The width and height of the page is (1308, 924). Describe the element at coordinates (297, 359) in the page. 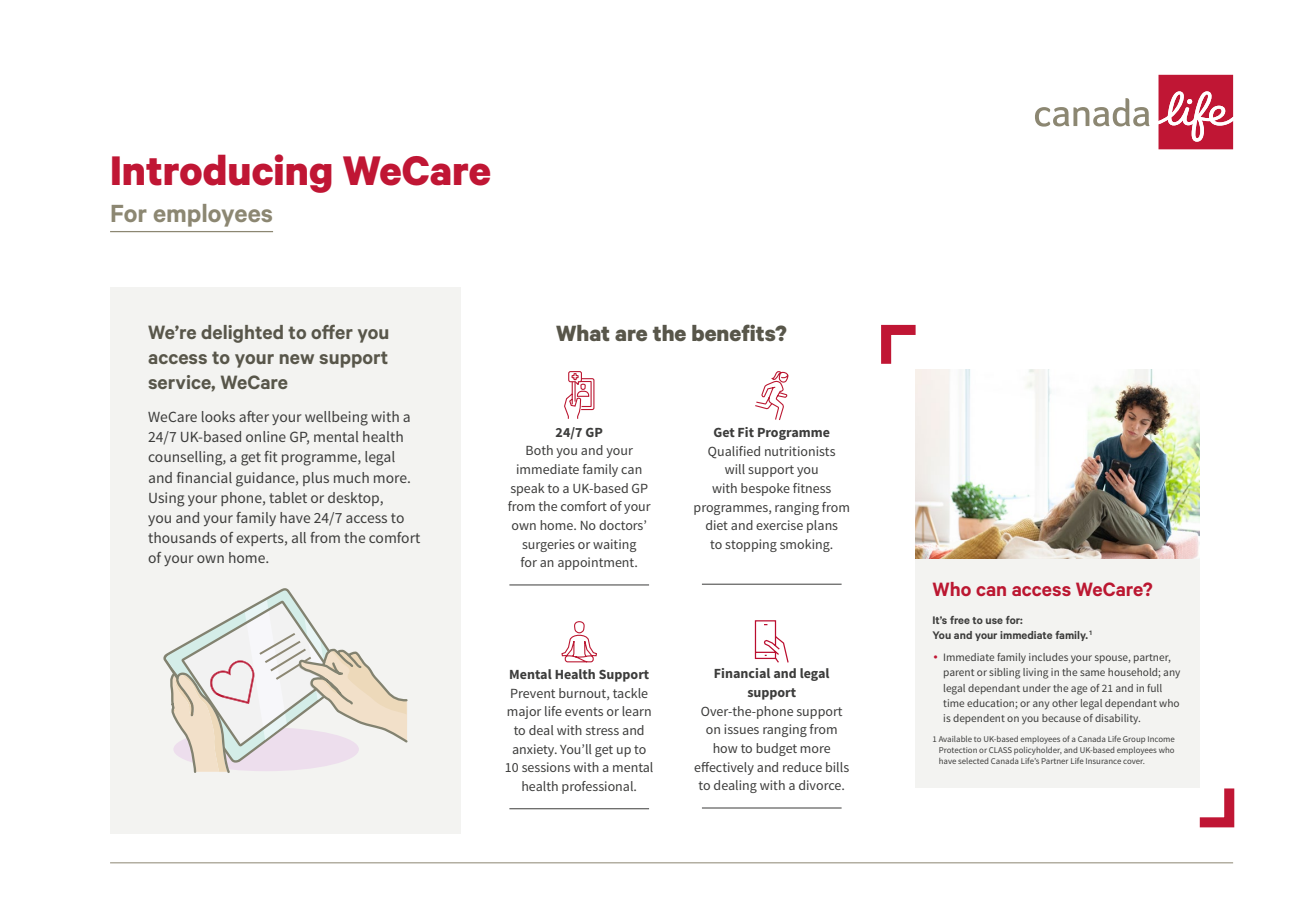

I see `new` at that location.
